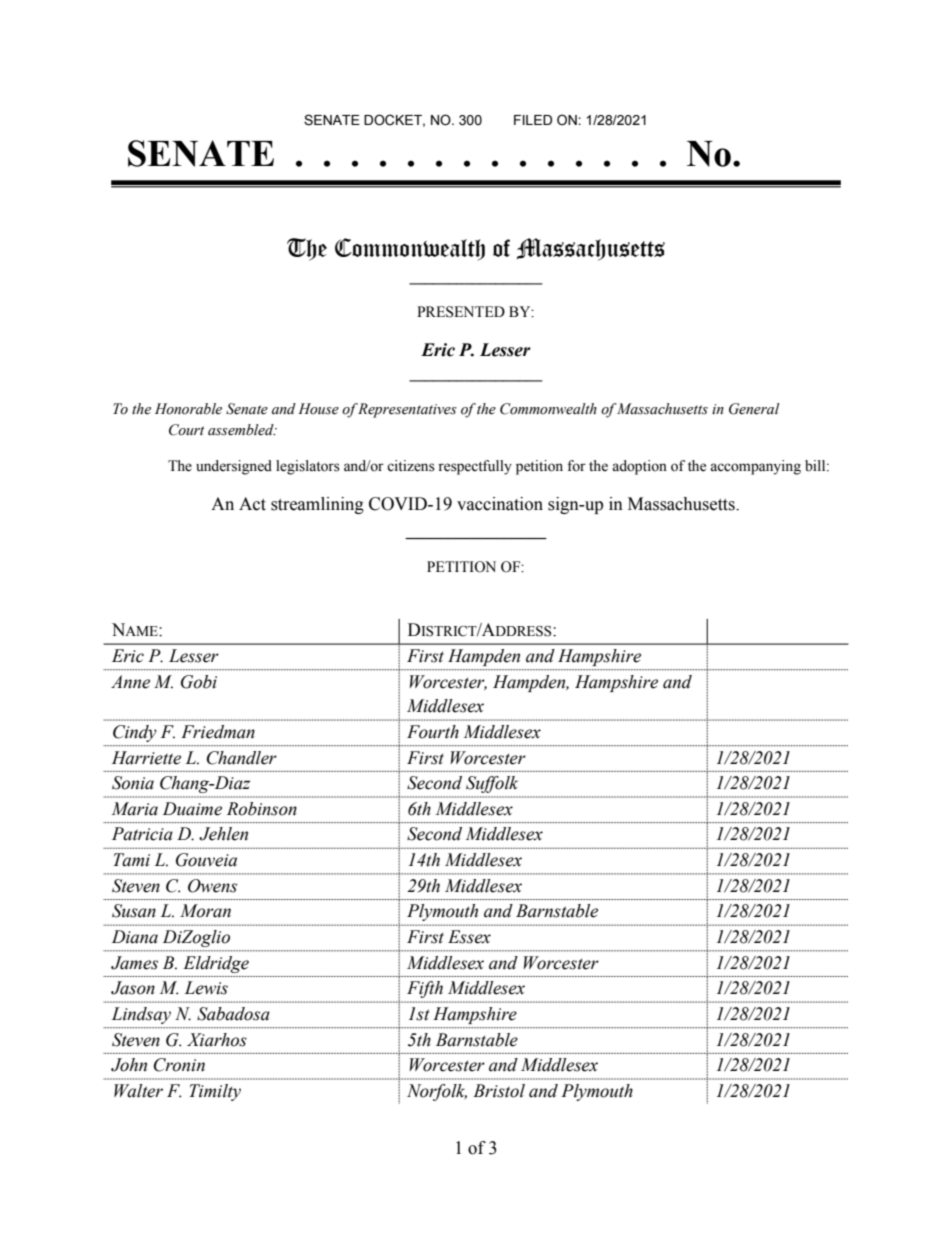 The width and height of the document is (952, 1233). I want to click on General, so click(754, 409).
